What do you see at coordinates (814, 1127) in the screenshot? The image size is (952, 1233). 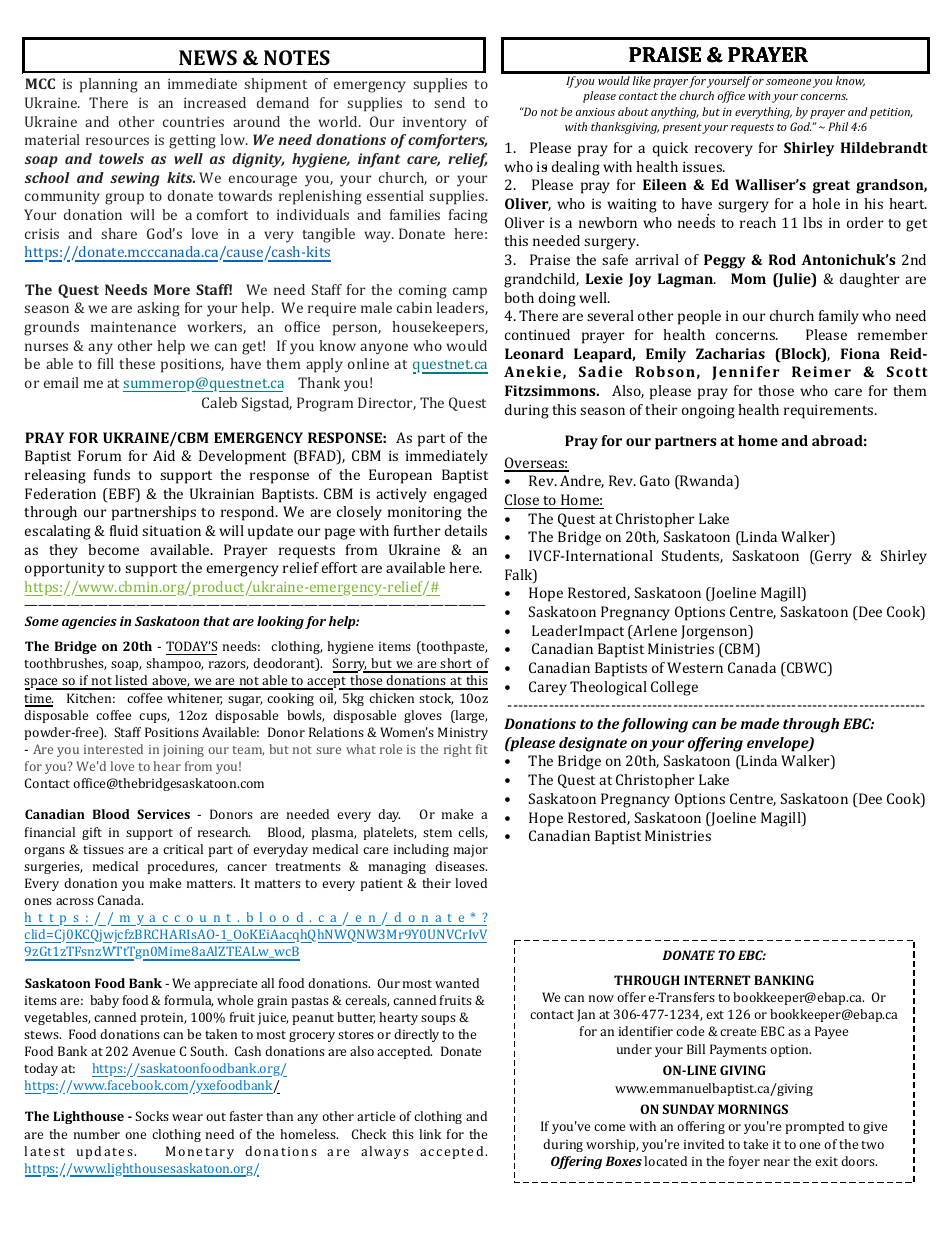 I see `prompted` at bounding box center [814, 1127].
